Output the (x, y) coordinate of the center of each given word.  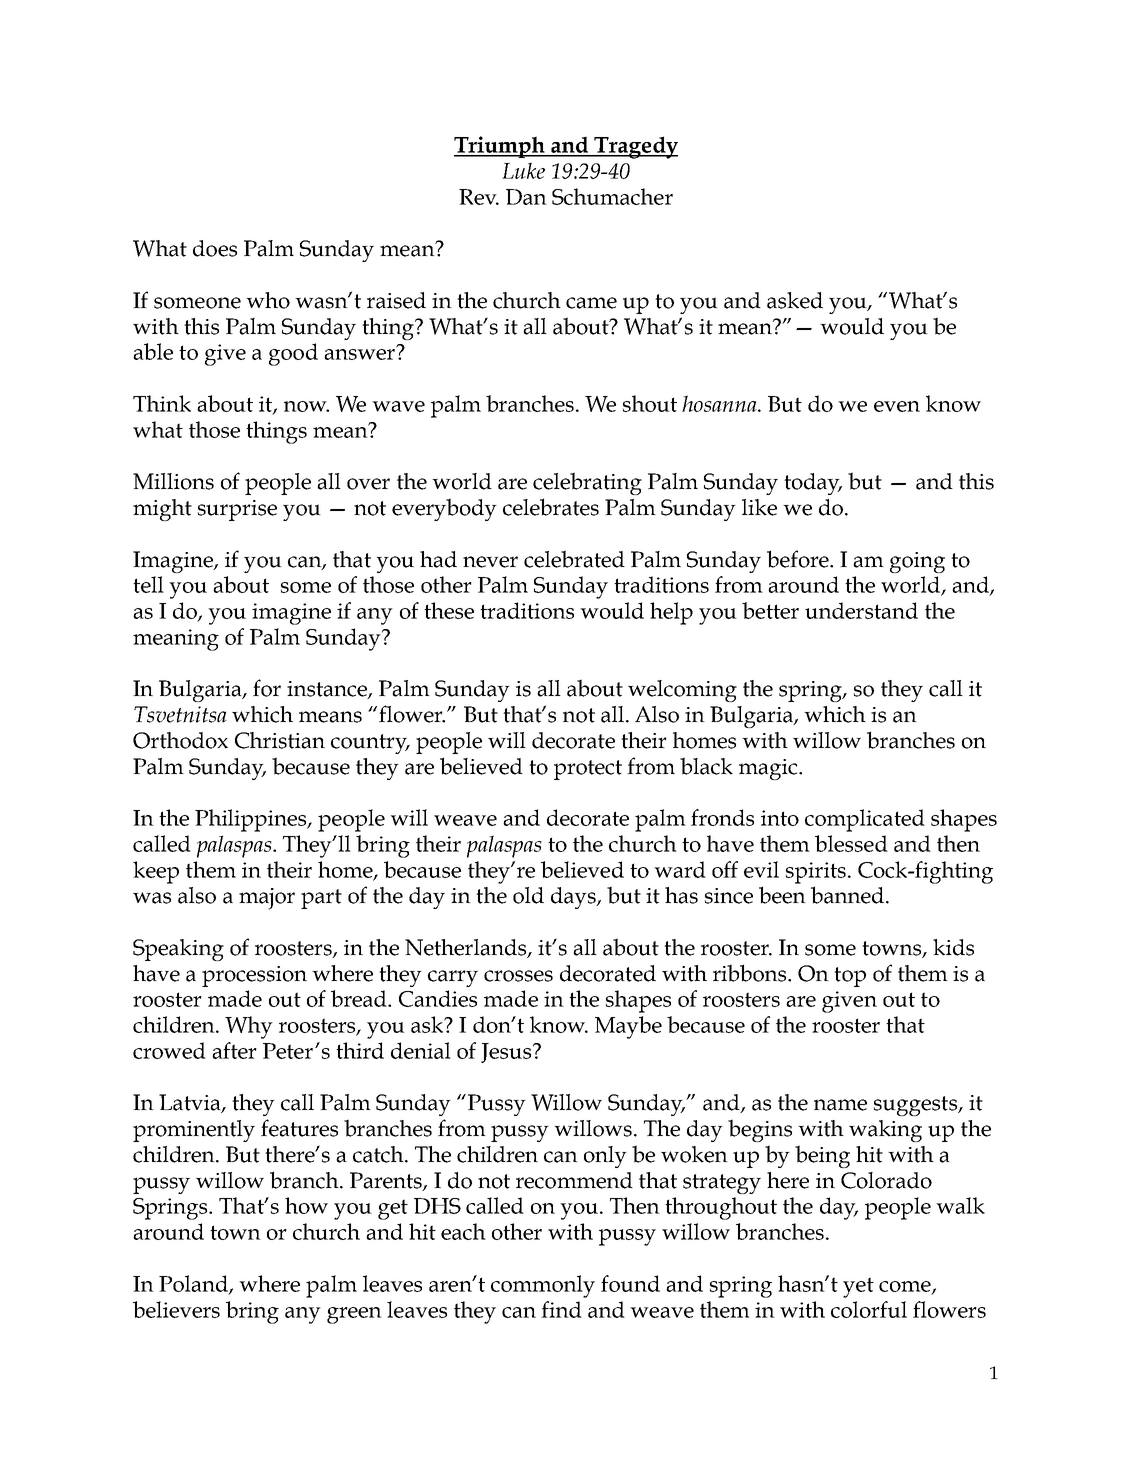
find (561, 1309)
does (215, 248)
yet (858, 1287)
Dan (526, 197)
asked (795, 300)
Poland (194, 1284)
